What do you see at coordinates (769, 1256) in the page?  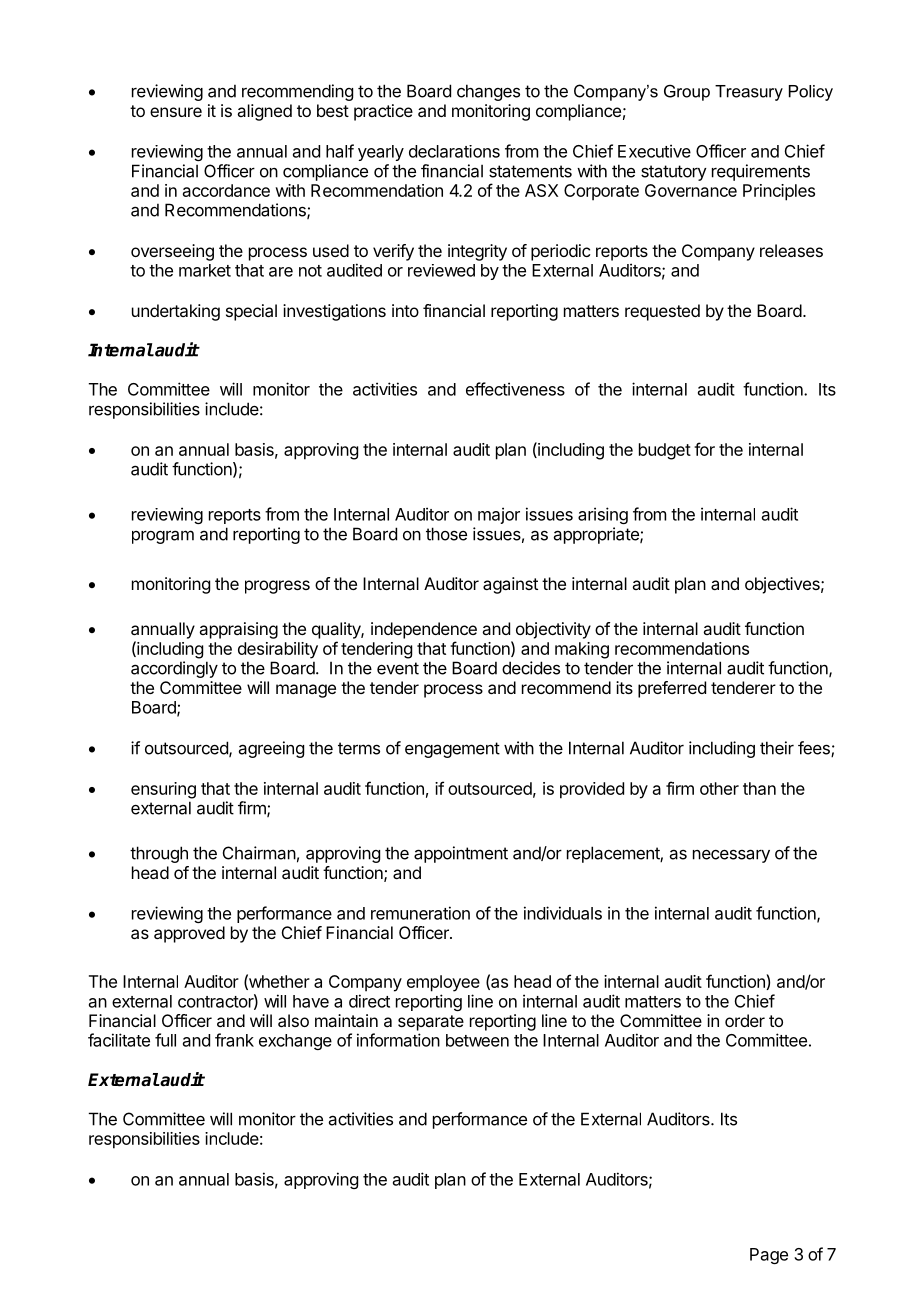 I see `Page` at bounding box center [769, 1256].
